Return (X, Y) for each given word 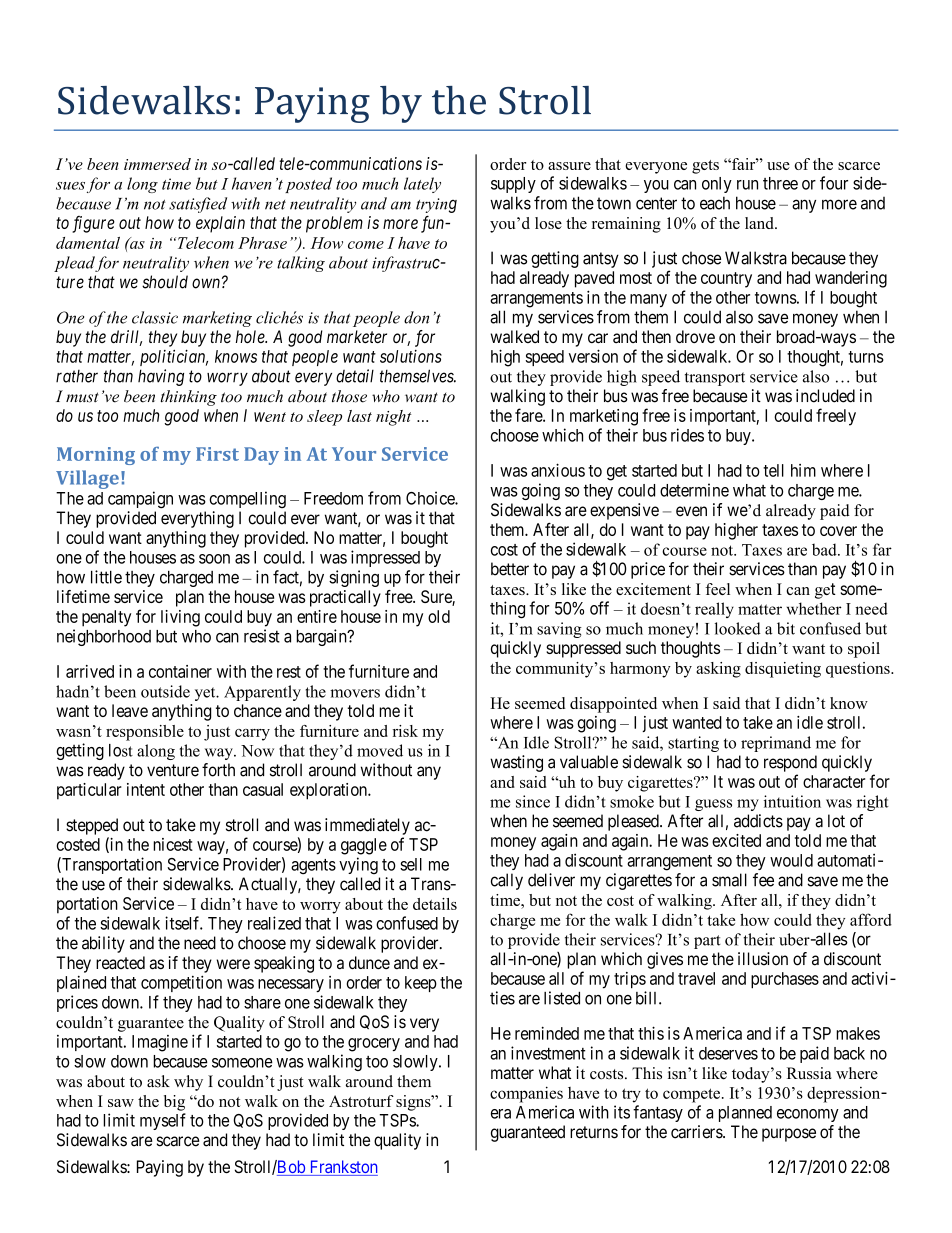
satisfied (198, 205)
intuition (792, 801)
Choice (431, 498)
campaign (140, 500)
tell (773, 470)
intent (146, 789)
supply (513, 185)
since (533, 801)
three (780, 183)
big (174, 1103)
